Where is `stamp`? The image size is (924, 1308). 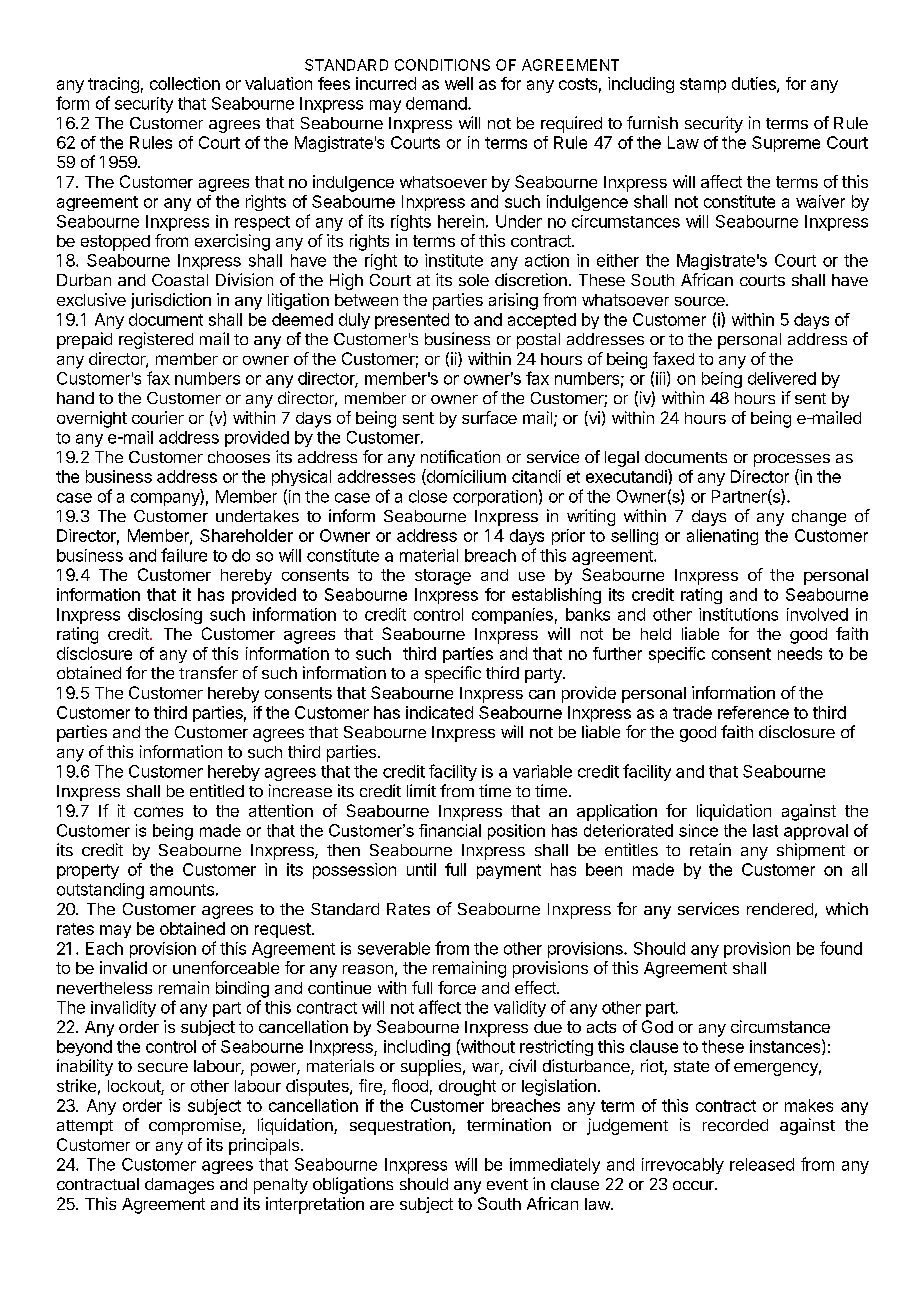 stamp is located at coordinates (703, 85).
